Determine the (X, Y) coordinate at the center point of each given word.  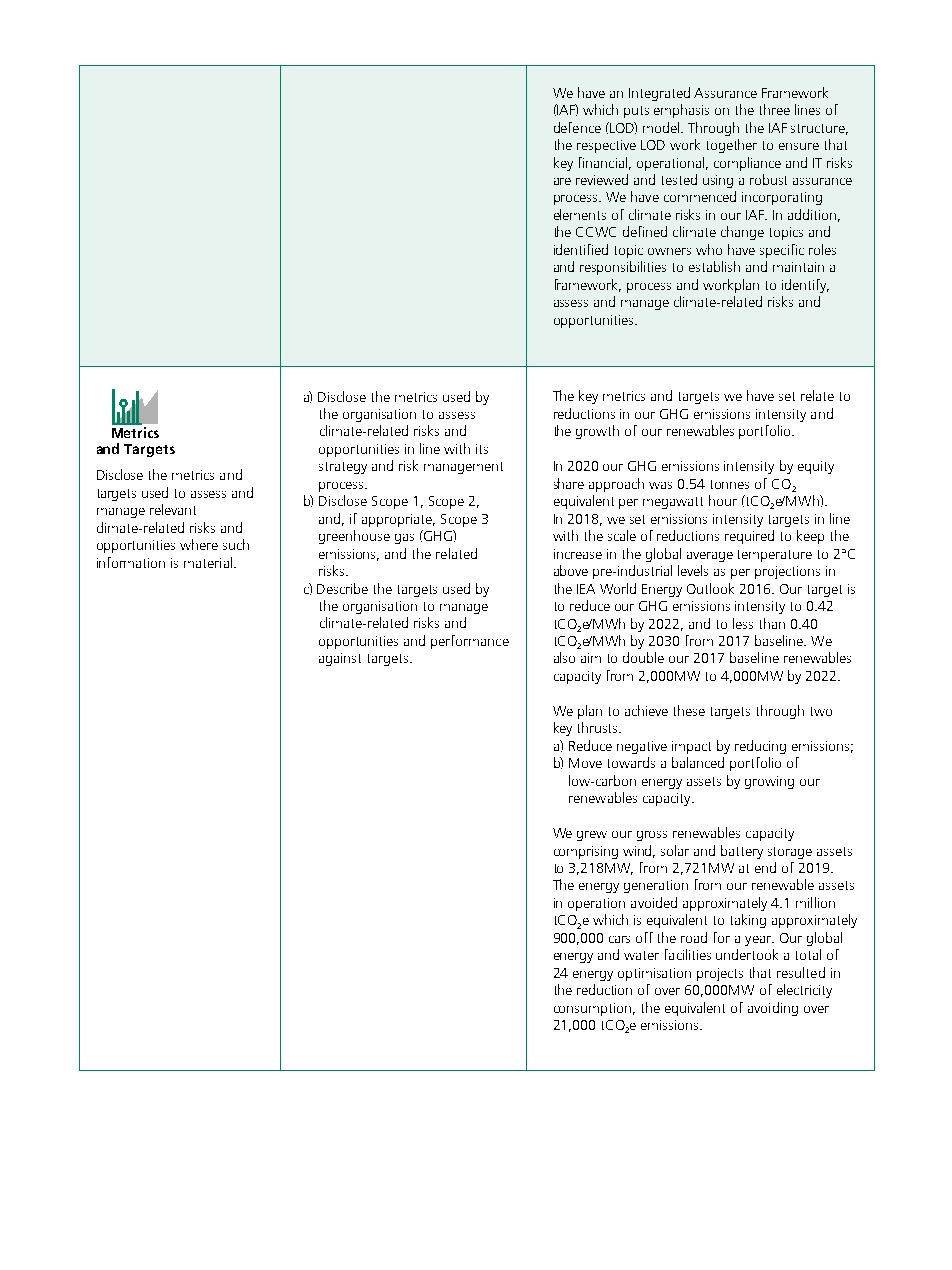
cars (619, 939)
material (208, 562)
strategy (343, 468)
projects (720, 974)
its (482, 449)
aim (591, 658)
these (689, 710)
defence (577, 127)
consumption (592, 1009)
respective (606, 146)
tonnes (730, 484)
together (732, 146)
